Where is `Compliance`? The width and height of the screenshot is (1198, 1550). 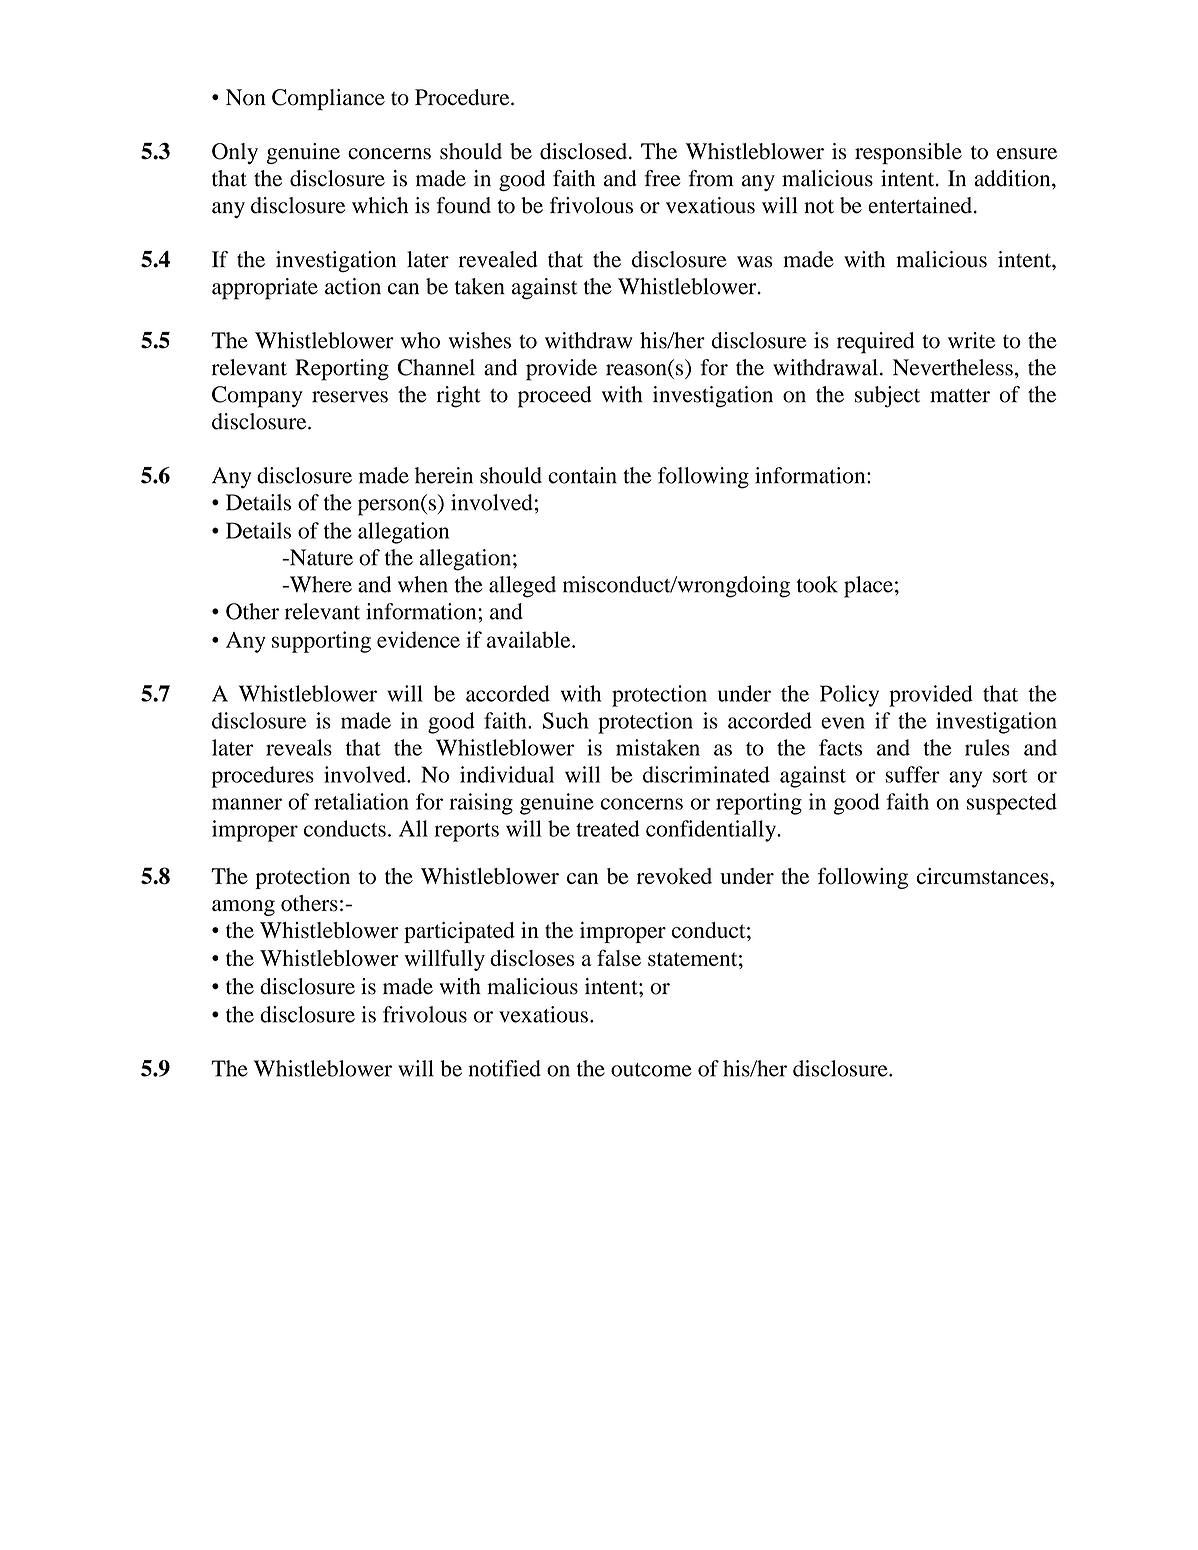
Compliance is located at coordinates (328, 99).
